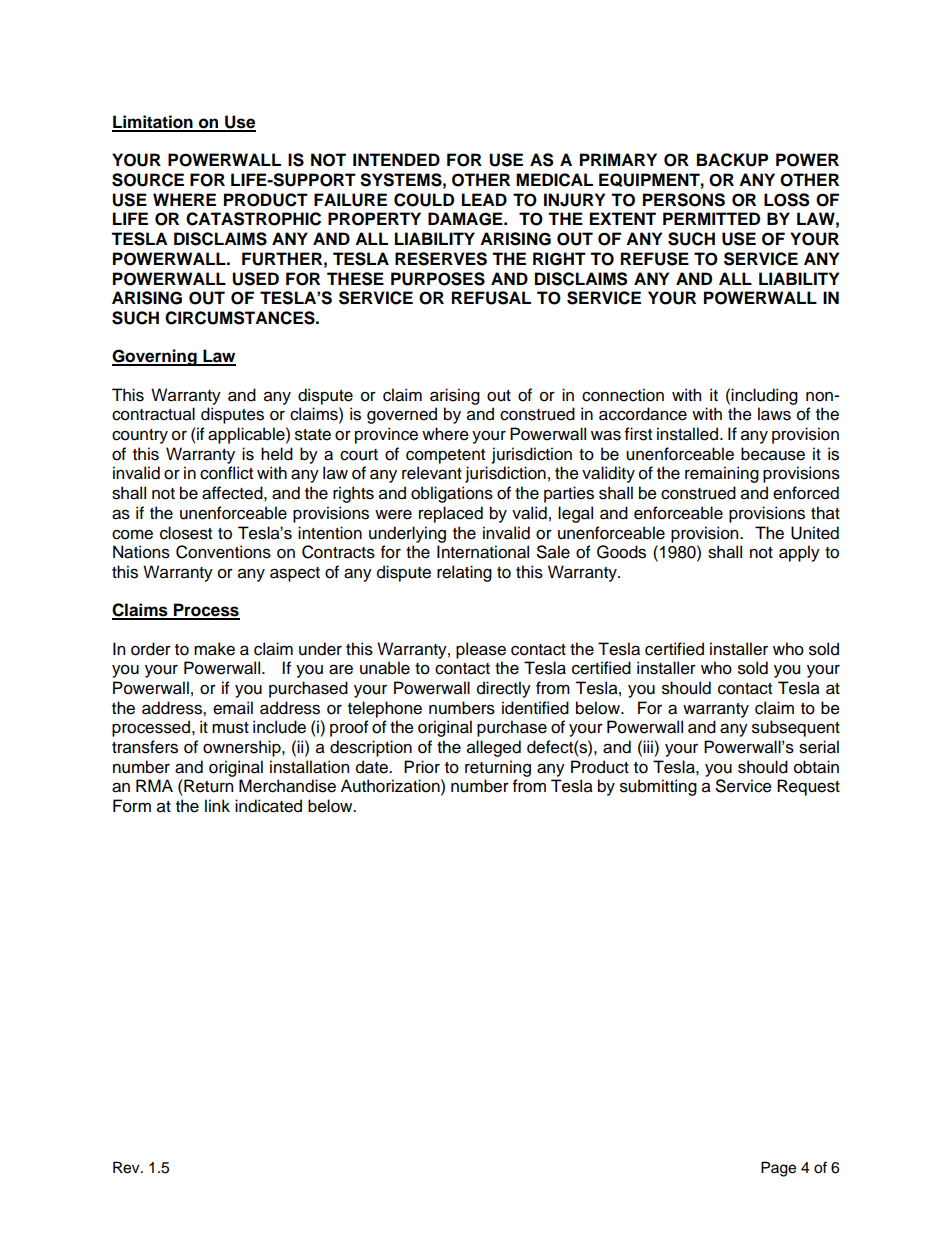  I want to click on Request, so click(808, 787).
